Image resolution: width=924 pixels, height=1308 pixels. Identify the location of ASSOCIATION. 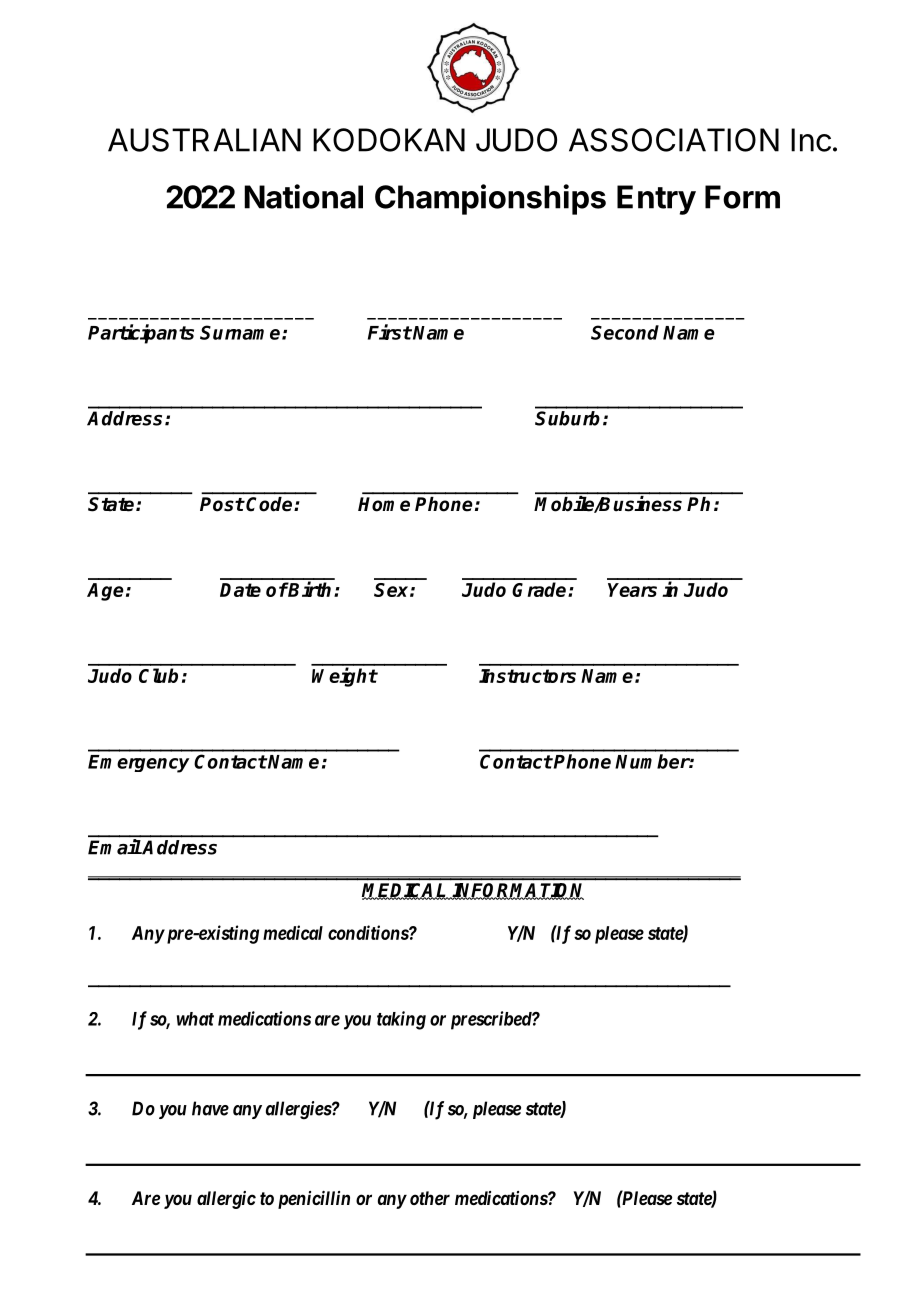
(674, 140).
